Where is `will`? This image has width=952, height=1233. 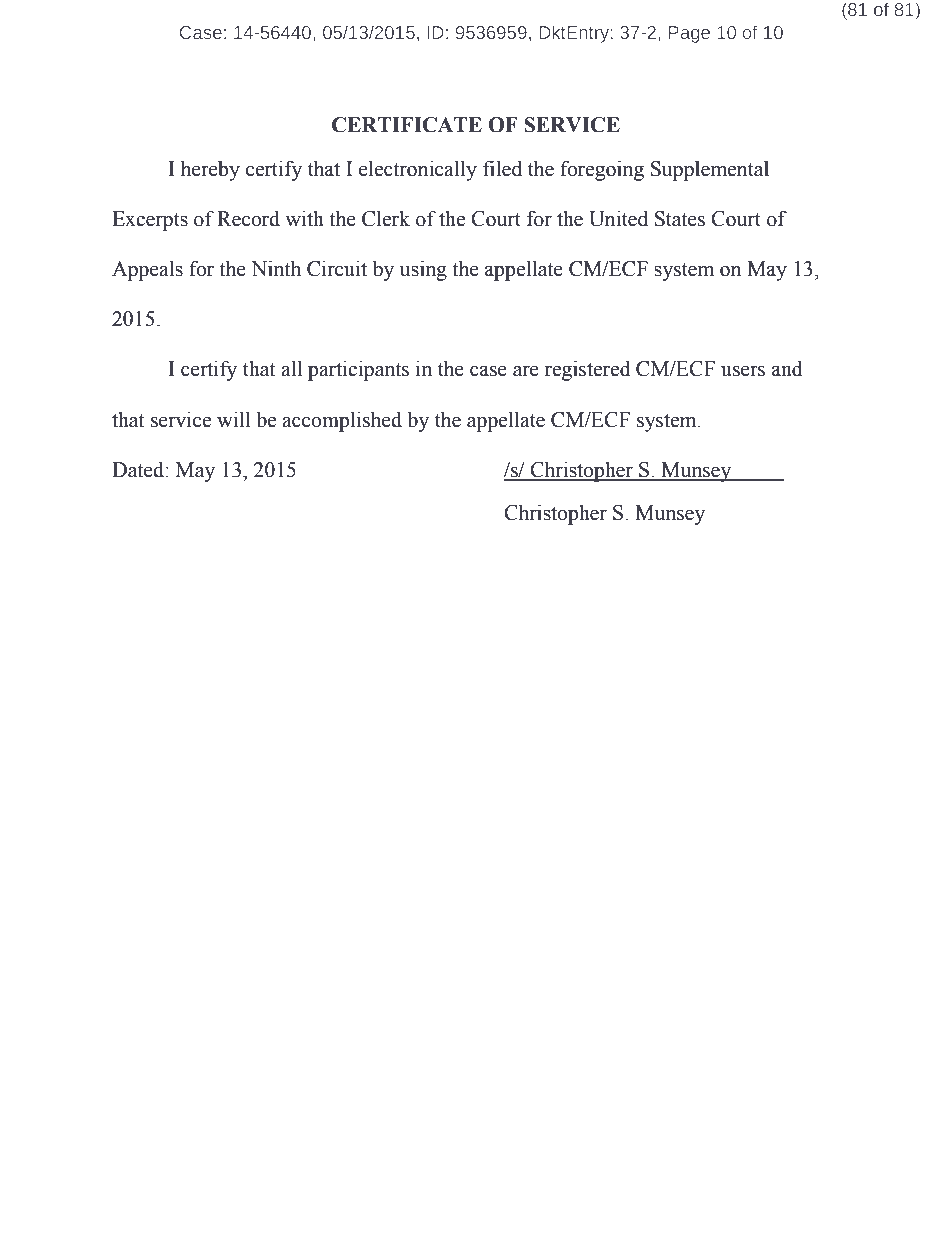
will is located at coordinates (233, 419).
